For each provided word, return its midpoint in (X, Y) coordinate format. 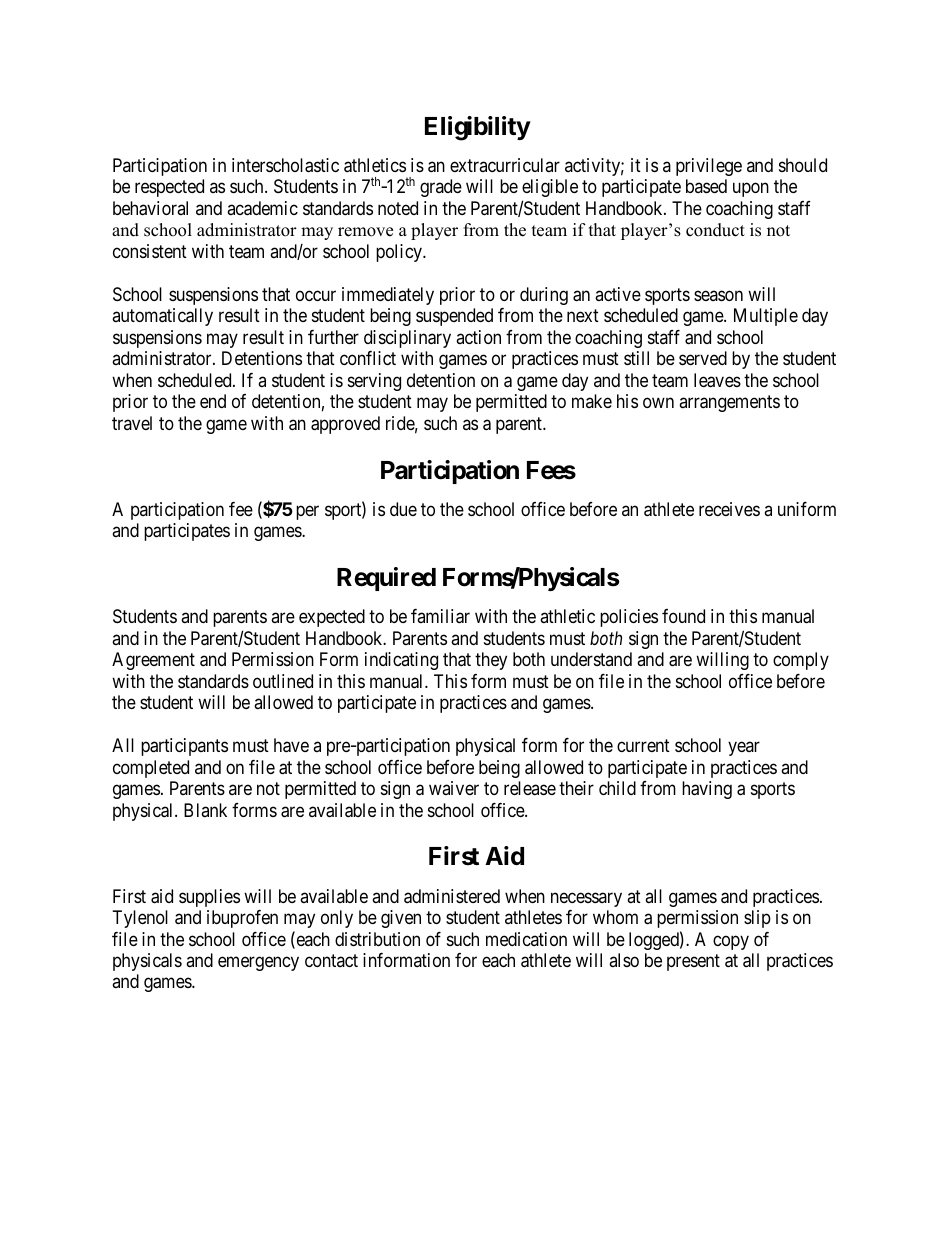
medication (526, 939)
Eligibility (477, 128)
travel (132, 423)
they (491, 661)
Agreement (153, 661)
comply (801, 661)
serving (374, 382)
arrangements (729, 404)
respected (169, 188)
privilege (709, 167)
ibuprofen (242, 919)
